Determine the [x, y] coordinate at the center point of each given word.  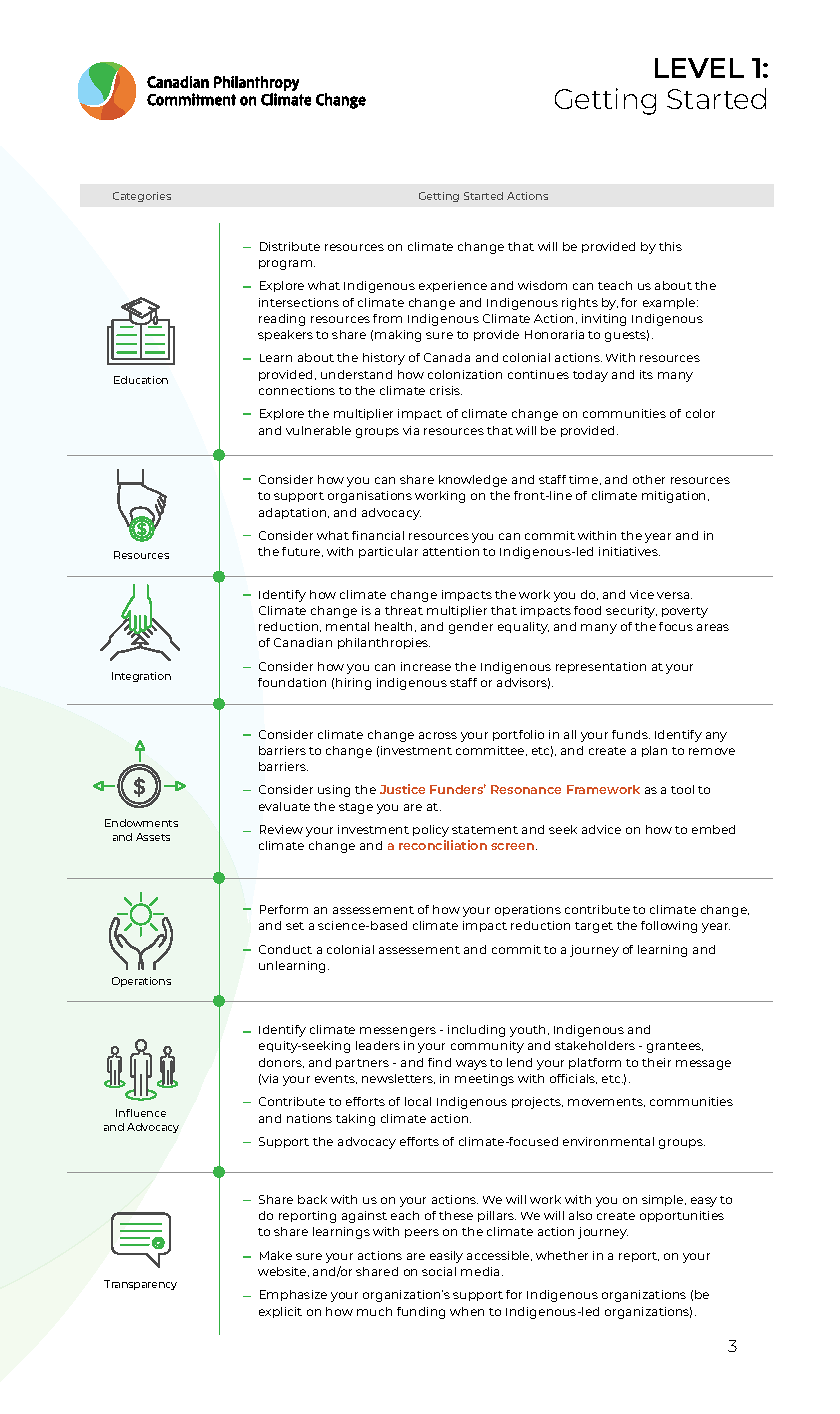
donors [281, 1063]
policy [431, 831]
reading [282, 320]
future [302, 552]
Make [276, 1255]
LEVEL [699, 68]
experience [453, 286]
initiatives [629, 551]
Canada [447, 357]
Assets [153, 837]
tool [682, 789]
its [646, 374]
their [656, 1062]
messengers [398, 1032]
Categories [142, 197]
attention [451, 551]
